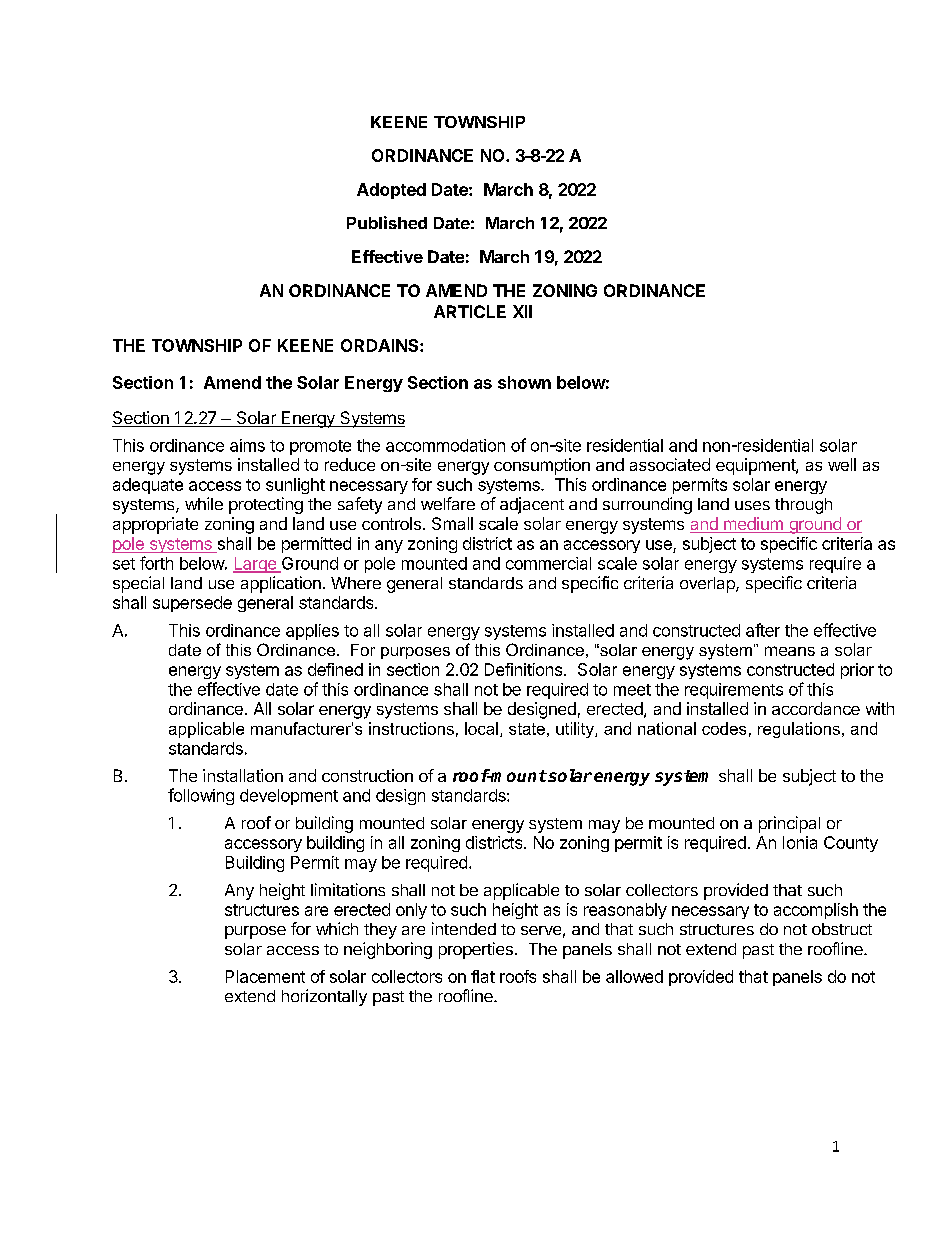 The height and width of the page is (1233, 952). What do you see at coordinates (542, 466) in the page?
I see `consumption` at bounding box center [542, 466].
